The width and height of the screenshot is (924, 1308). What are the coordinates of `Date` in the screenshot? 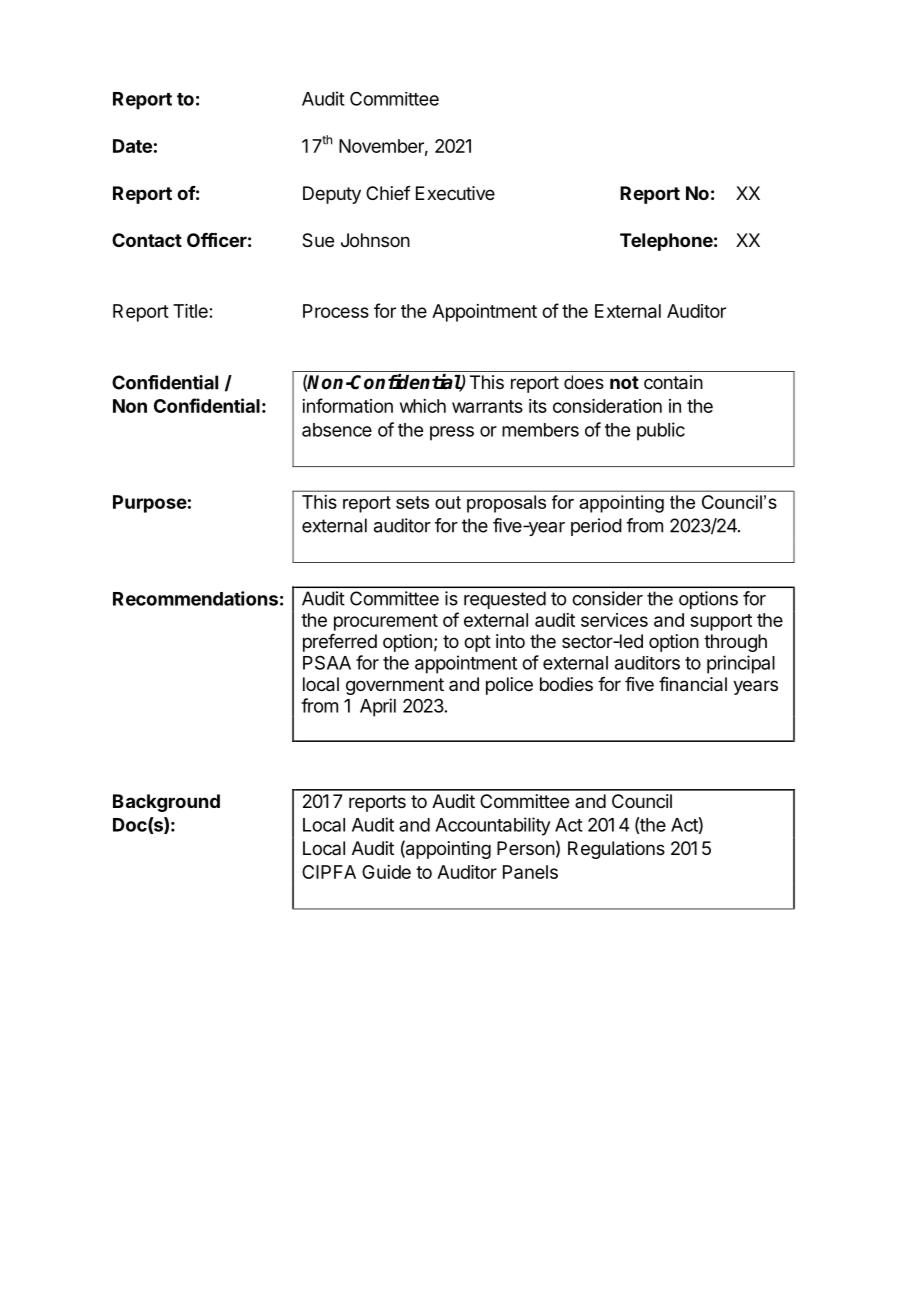 It's located at (132, 146).
